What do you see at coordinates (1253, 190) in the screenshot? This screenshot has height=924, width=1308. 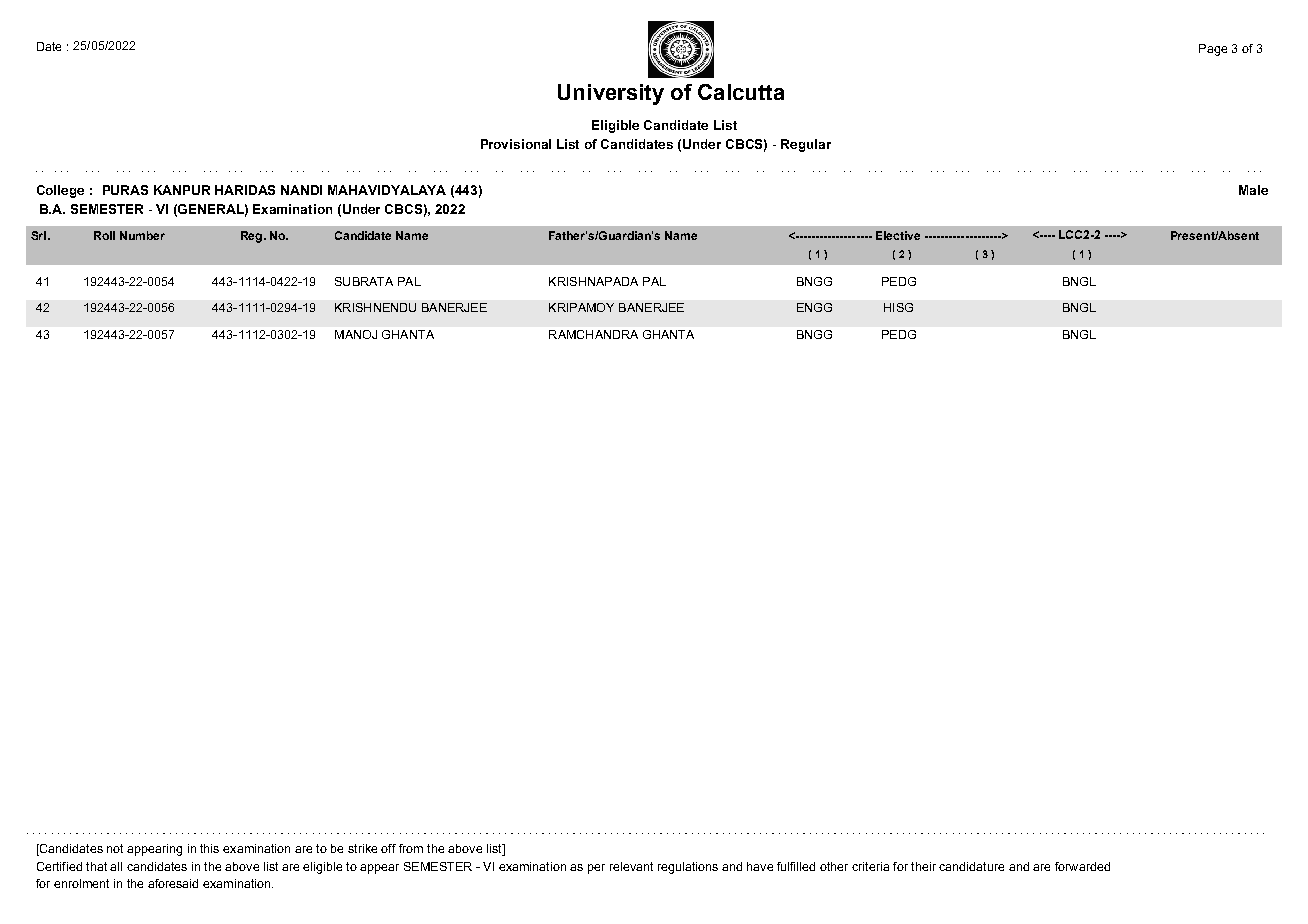 I see `Male` at bounding box center [1253, 190].
